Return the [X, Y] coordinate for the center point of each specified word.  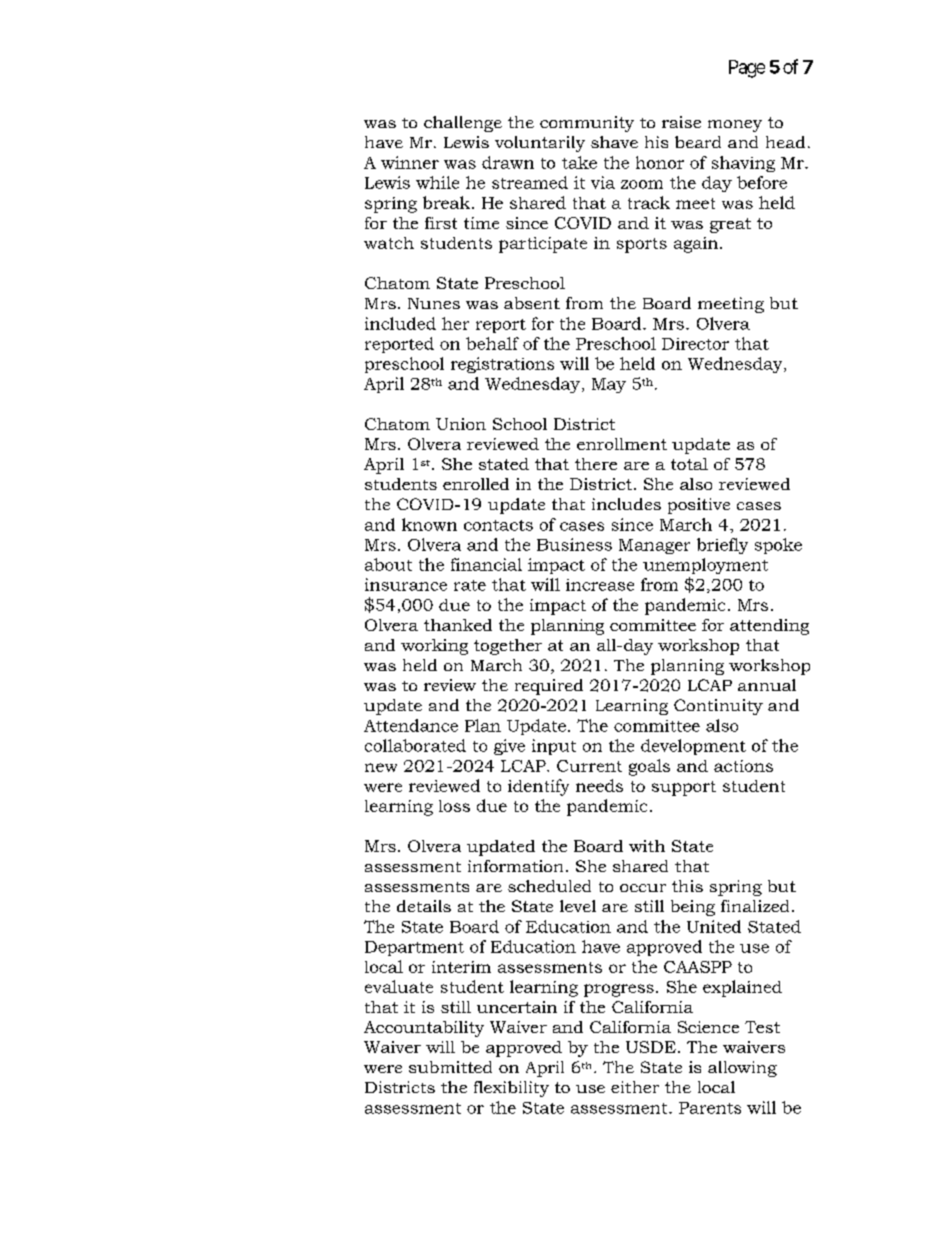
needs [599, 785]
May [609, 385]
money [735, 126]
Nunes [434, 303]
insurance [406, 584]
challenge [463, 124]
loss [454, 806]
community [587, 124]
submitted [450, 1067]
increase [600, 585]
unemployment [705, 566]
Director [695, 344]
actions [743, 766]
